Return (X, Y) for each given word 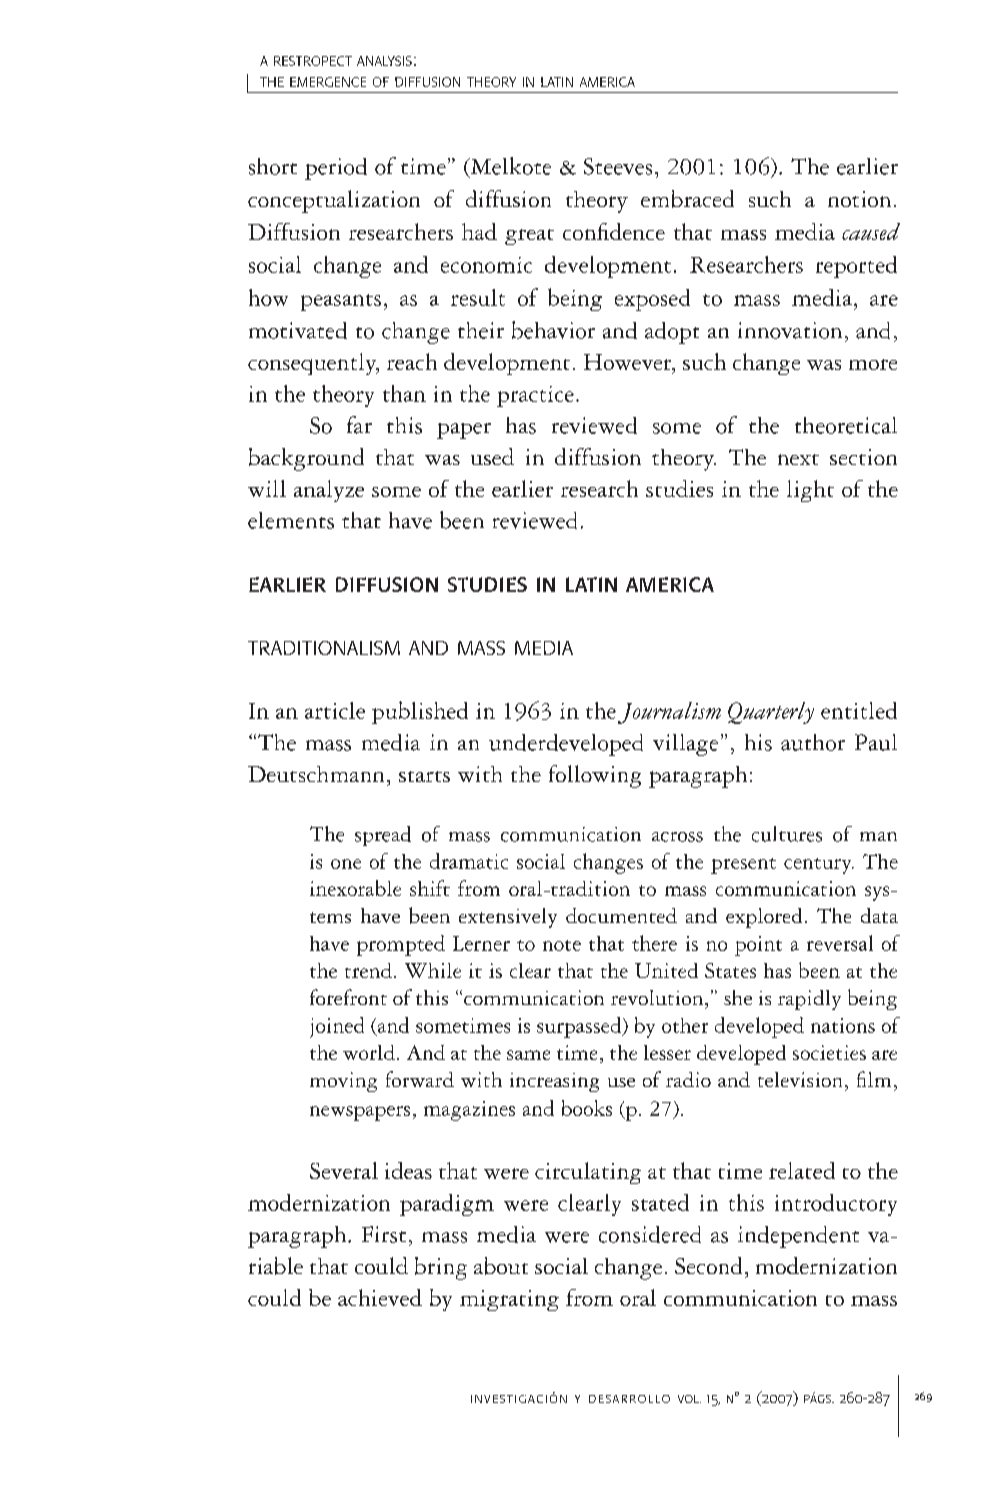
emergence (328, 82)
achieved (380, 1297)
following (595, 776)
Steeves (618, 166)
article (335, 710)
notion (859, 199)
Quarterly (771, 713)
